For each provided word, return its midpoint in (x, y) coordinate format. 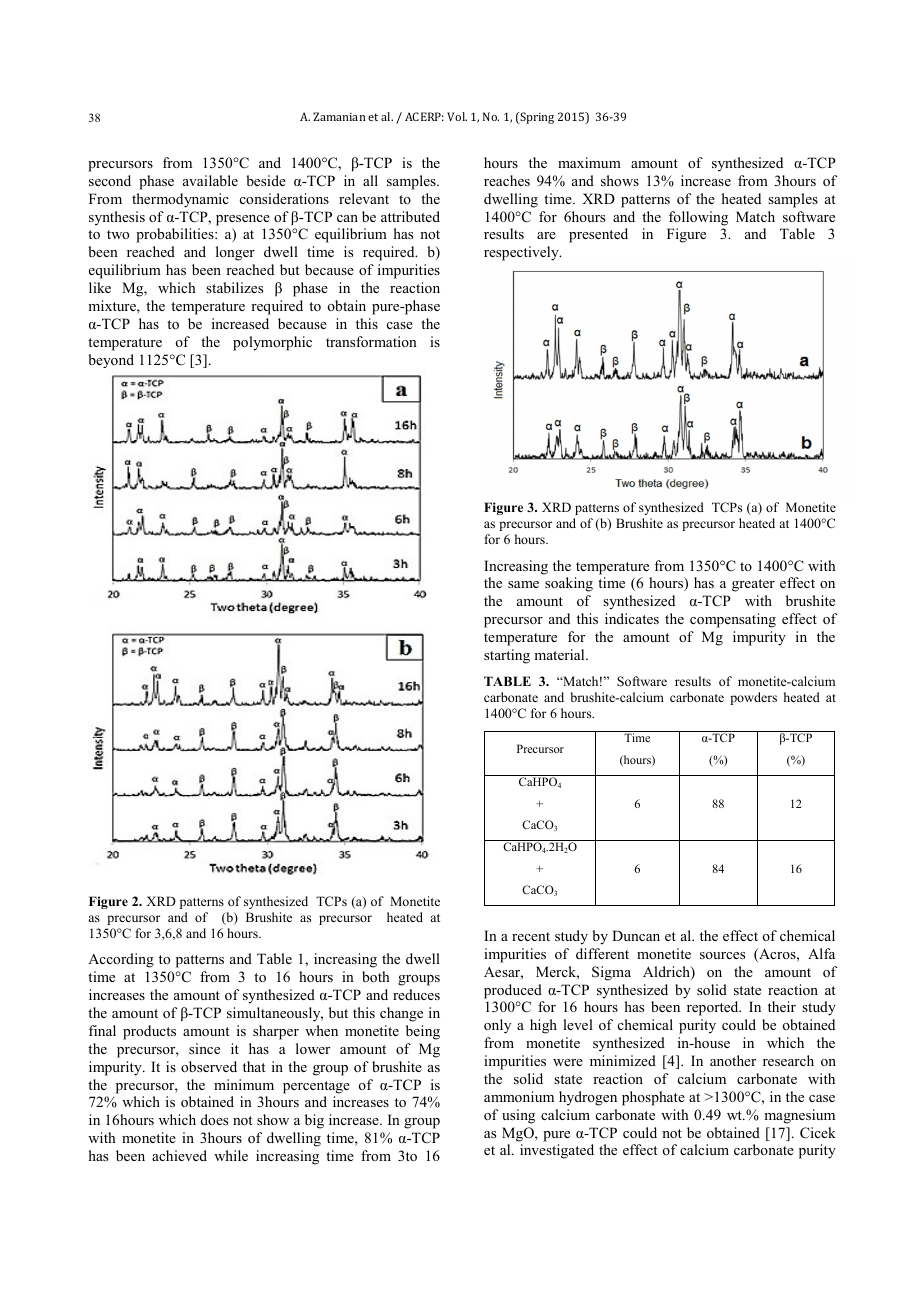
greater (753, 585)
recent (531, 936)
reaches (507, 180)
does (214, 1119)
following (698, 218)
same (523, 584)
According (121, 960)
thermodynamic (180, 200)
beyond (111, 361)
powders (753, 698)
